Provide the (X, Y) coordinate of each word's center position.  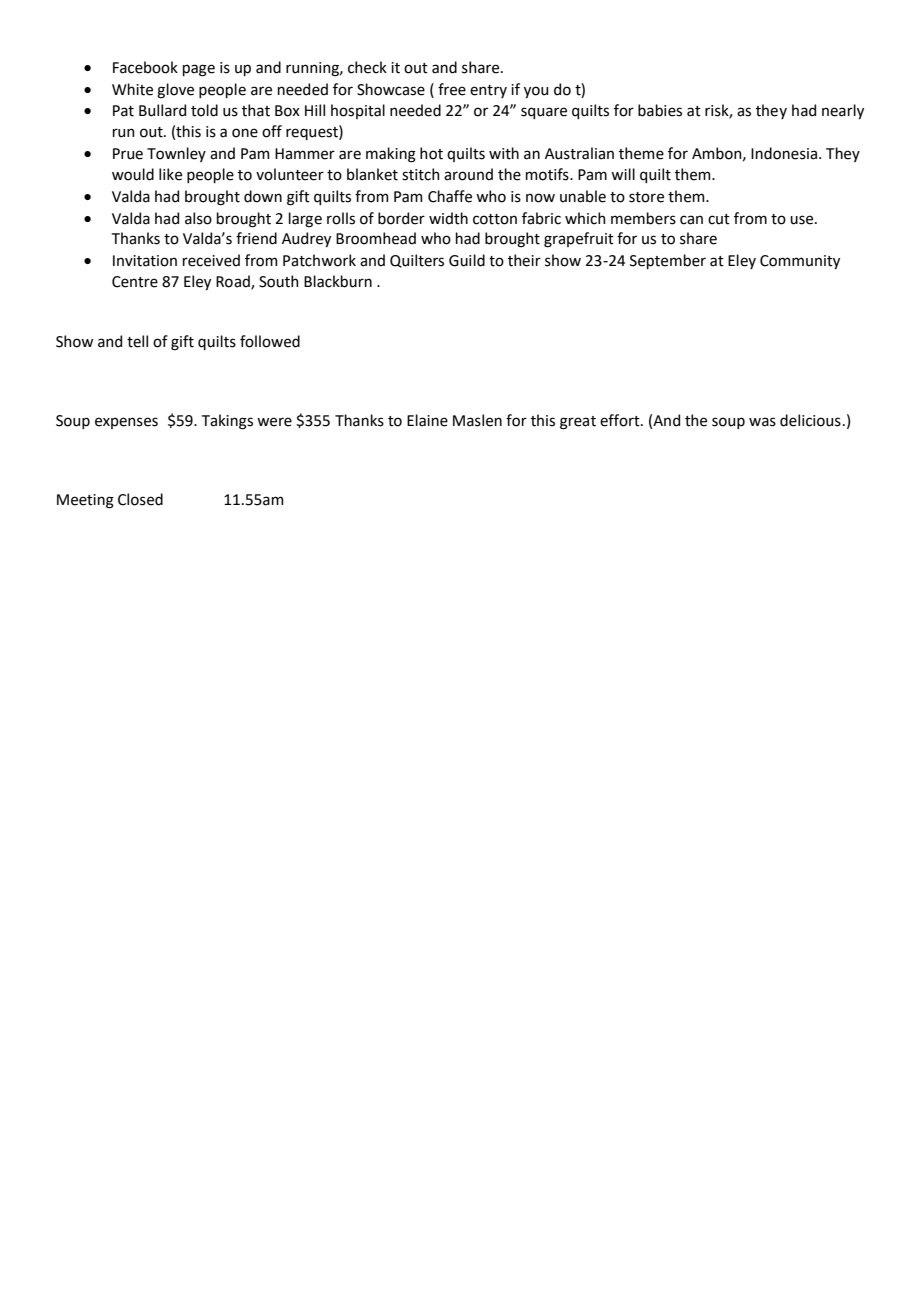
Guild (467, 260)
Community (800, 262)
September (668, 261)
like (170, 174)
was (762, 422)
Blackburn (338, 281)
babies (660, 110)
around (468, 174)
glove (175, 91)
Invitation (145, 261)
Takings (227, 422)
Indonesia (785, 153)
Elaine (427, 420)
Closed (140, 499)
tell (137, 341)
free (452, 89)
